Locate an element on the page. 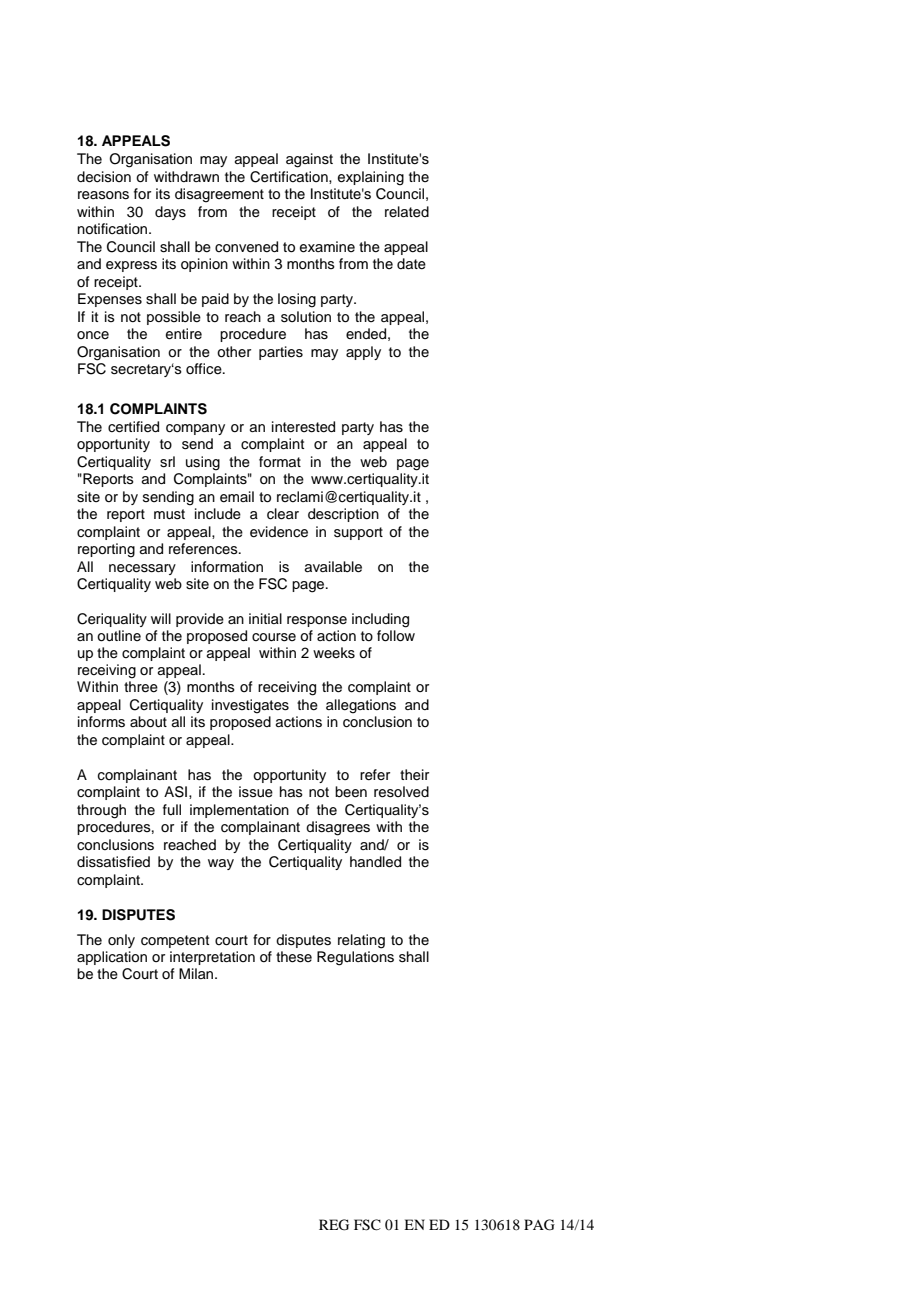 This image has width=924, height=1308. other is located at coordinates (234, 352).
